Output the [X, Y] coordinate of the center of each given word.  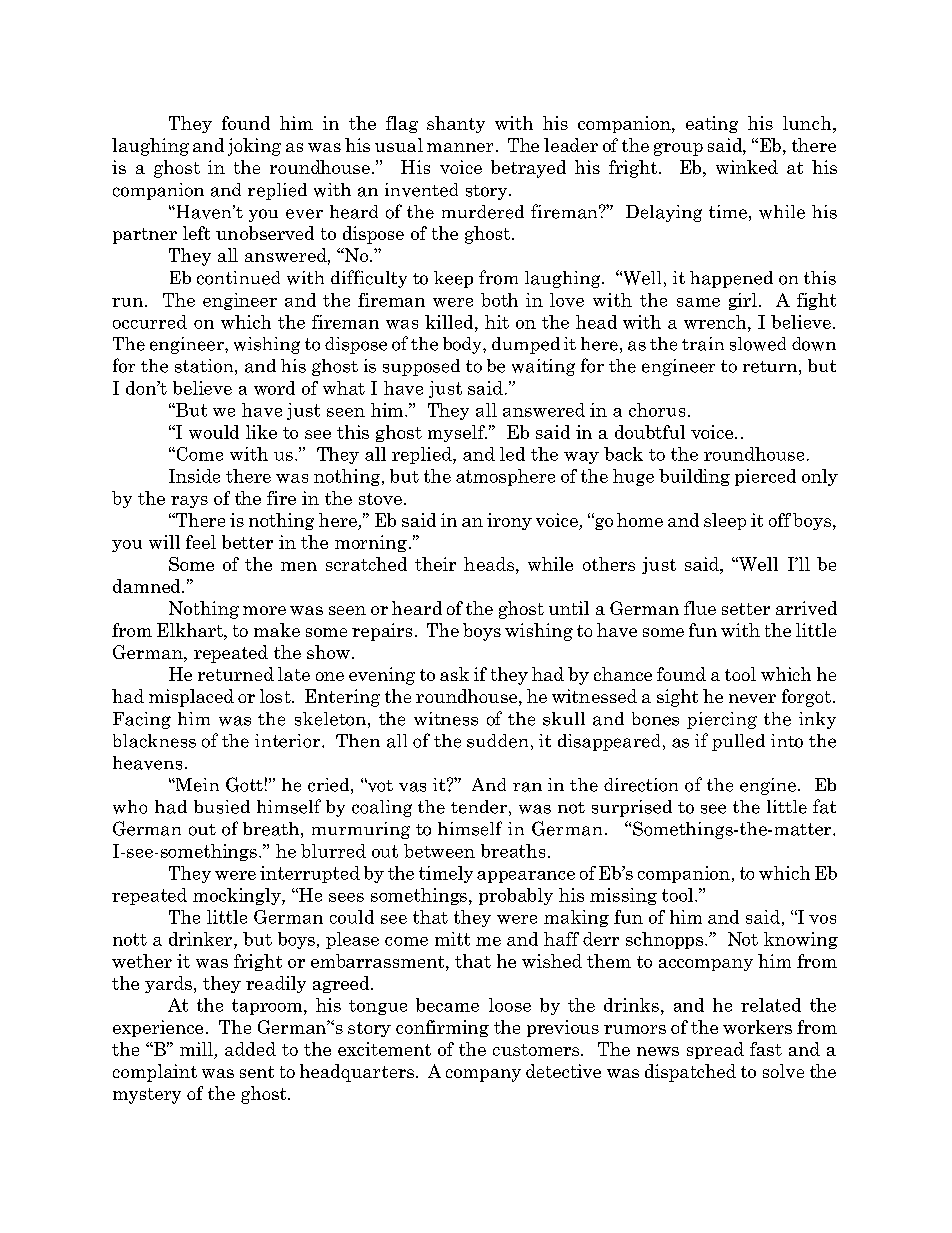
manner [460, 147]
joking [254, 147]
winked [747, 167]
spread [715, 1050]
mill [196, 1049]
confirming [442, 1028]
